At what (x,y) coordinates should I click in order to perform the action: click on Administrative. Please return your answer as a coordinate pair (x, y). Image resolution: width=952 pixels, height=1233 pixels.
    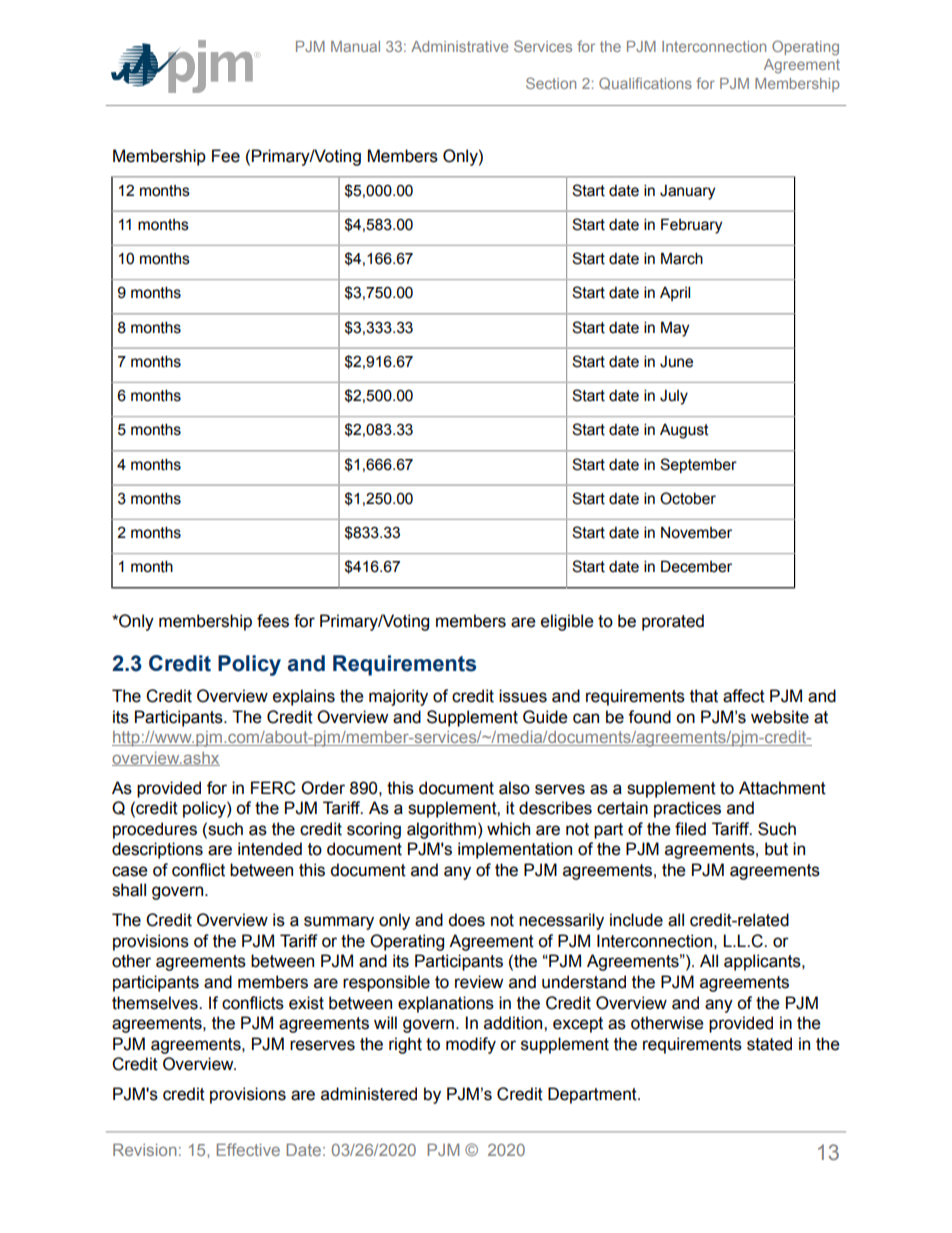
    Looking at the image, I should click on (459, 46).
